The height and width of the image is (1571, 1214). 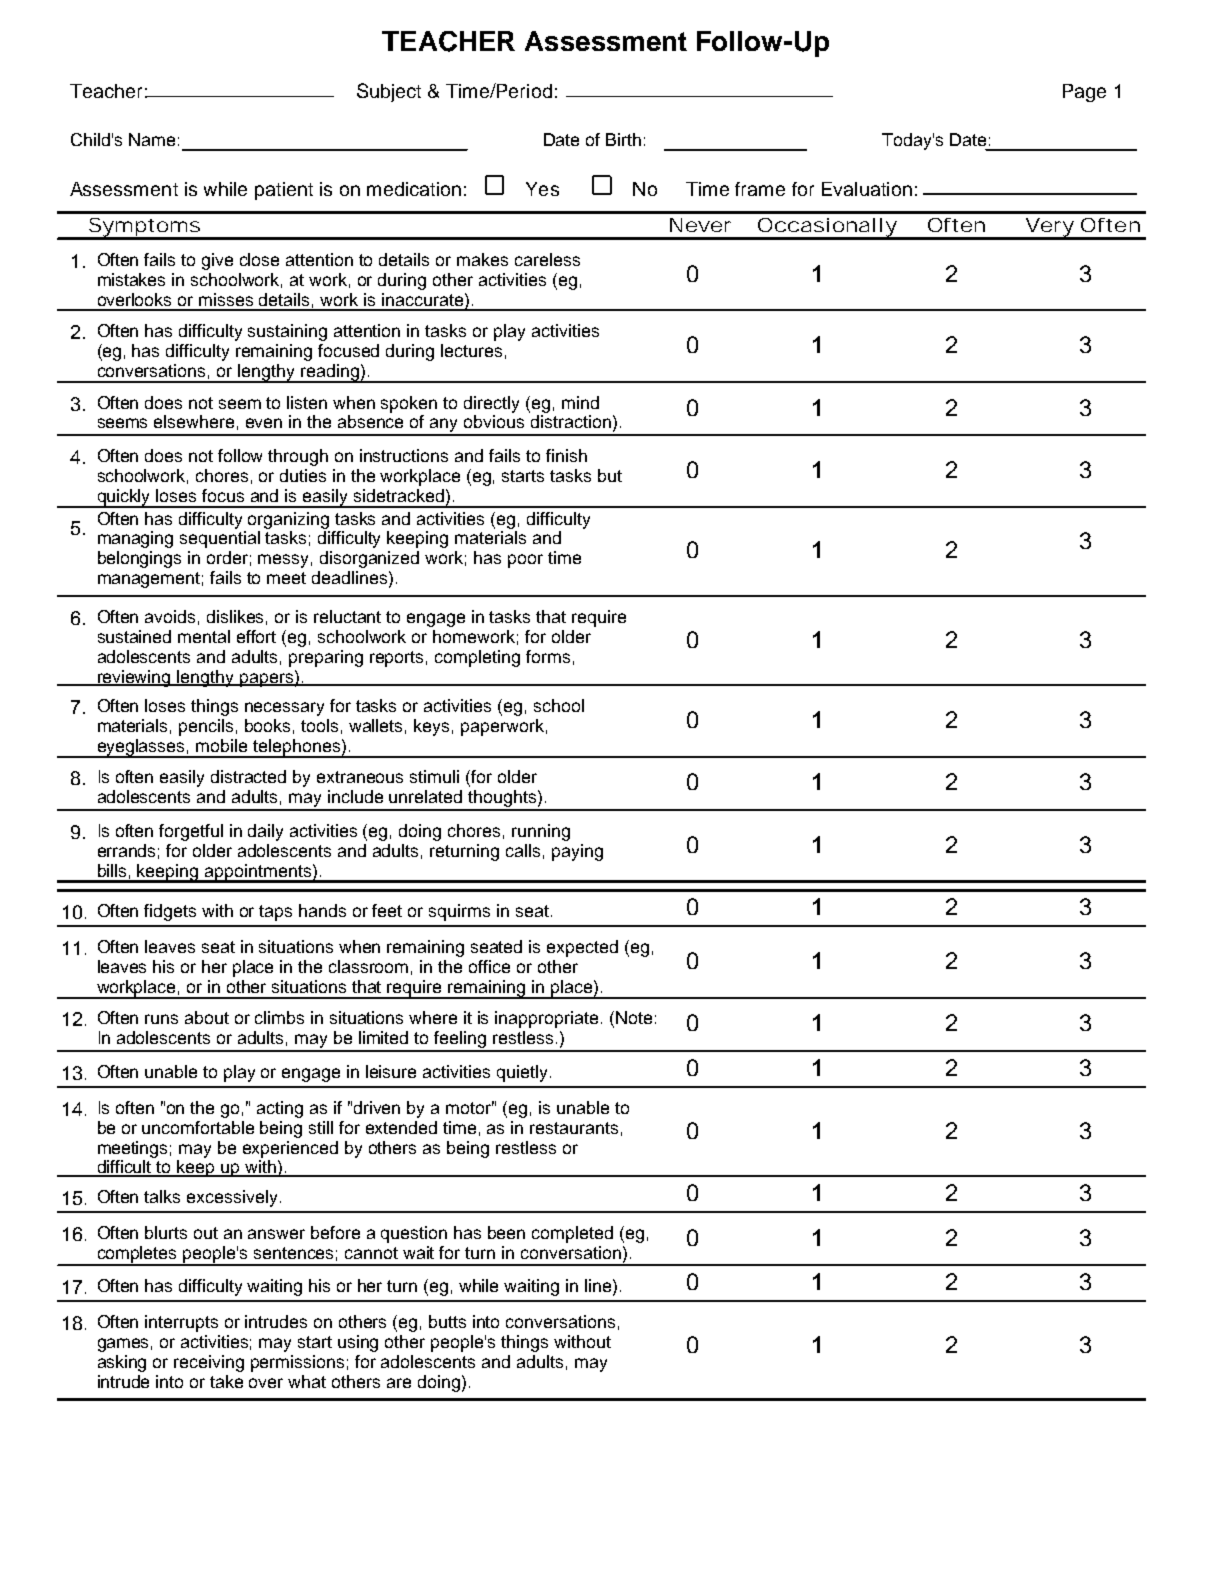 What do you see at coordinates (634, 1017) in the image?
I see `Note` at bounding box center [634, 1017].
